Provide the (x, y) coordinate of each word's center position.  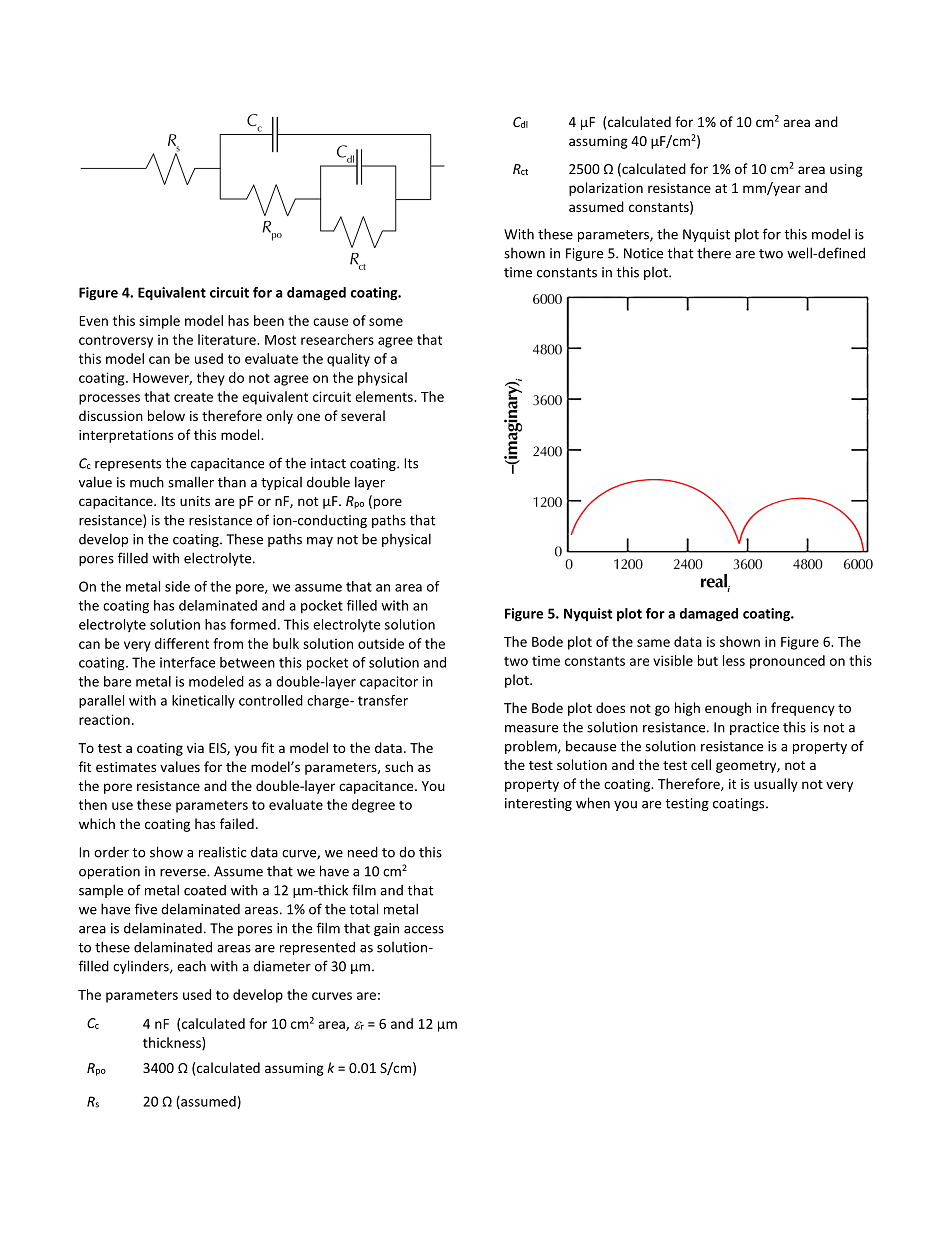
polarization (606, 189)
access (424, 930)
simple (159, 322)
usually (776, 785)
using (846, 170)
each (191, 966)
